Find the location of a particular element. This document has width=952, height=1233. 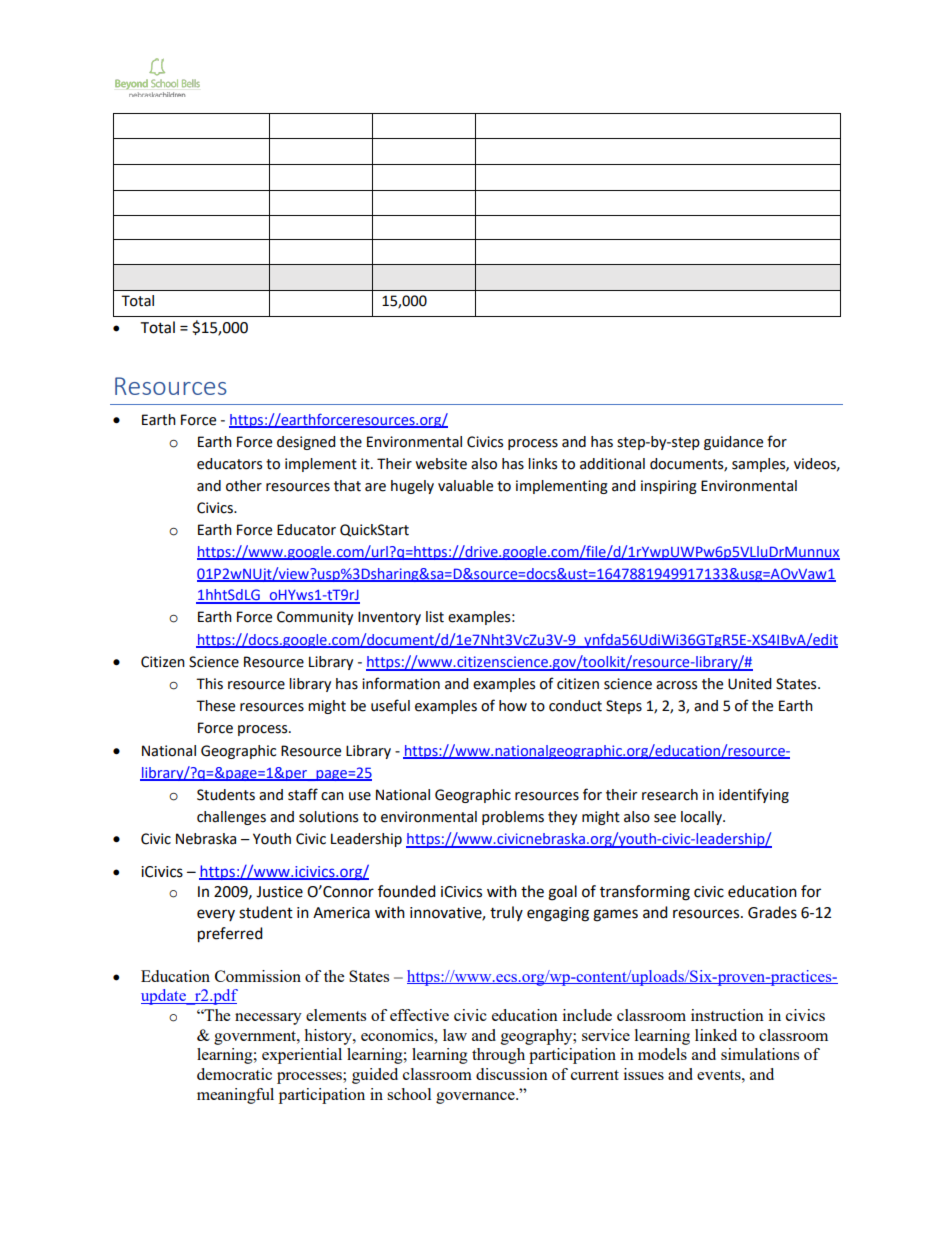

valuable is located at coordinates (465, 486).
